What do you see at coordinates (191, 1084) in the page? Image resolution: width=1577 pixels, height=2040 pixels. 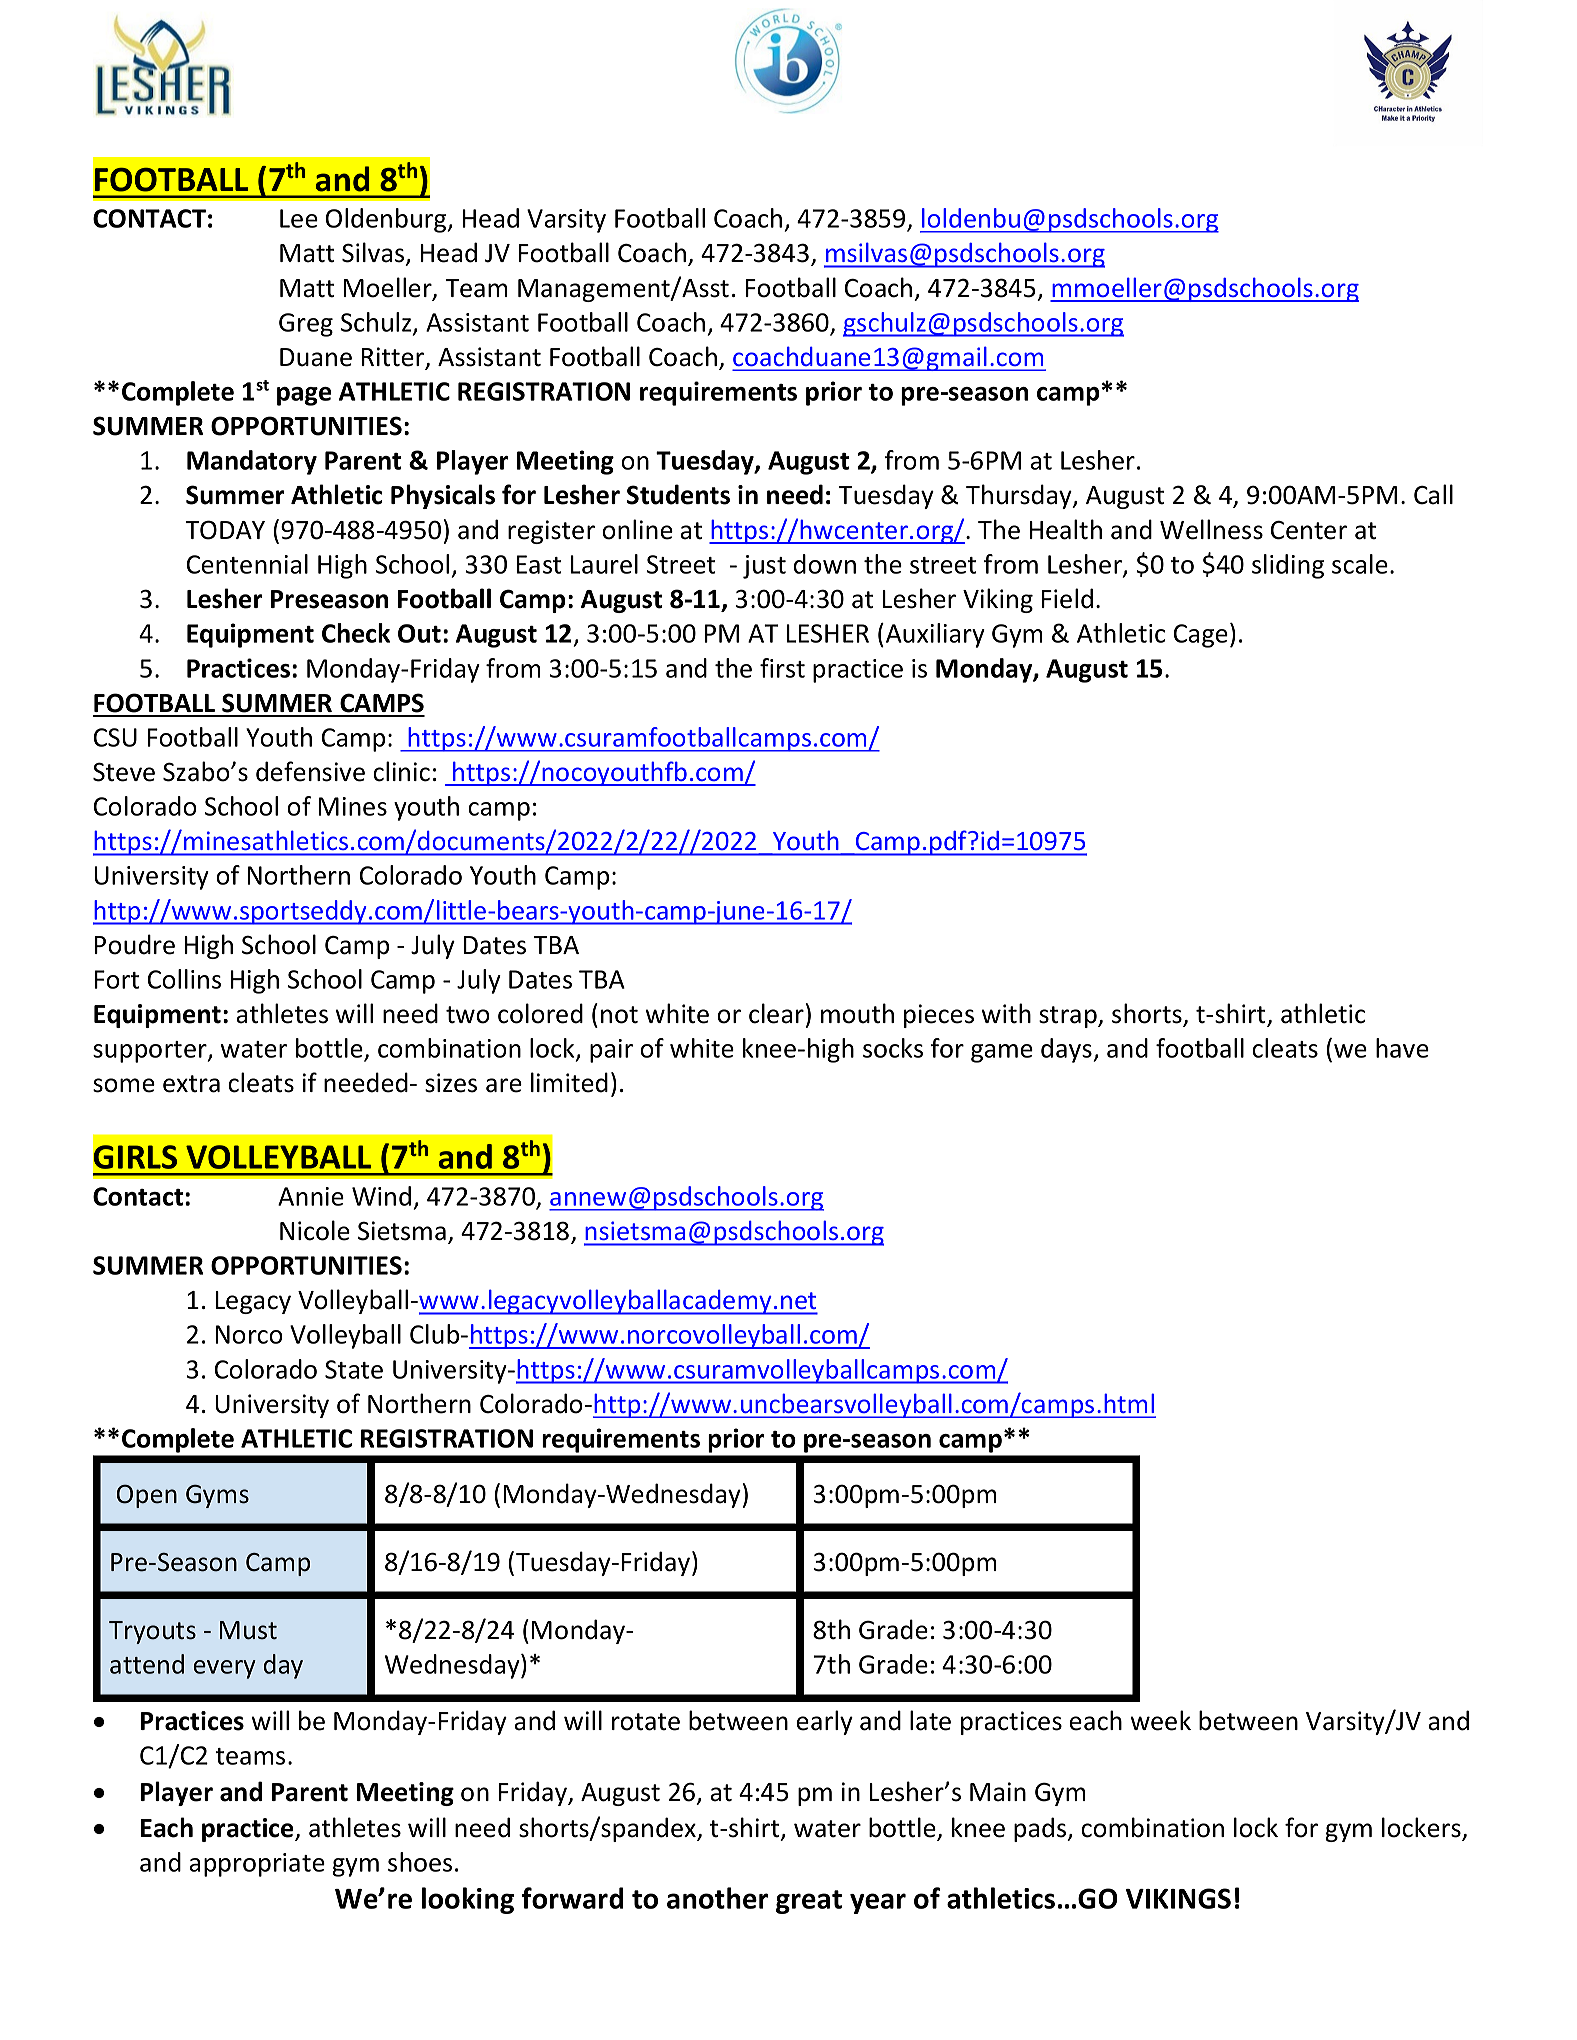 I see `extra` at bounding box center [191, 1084].
